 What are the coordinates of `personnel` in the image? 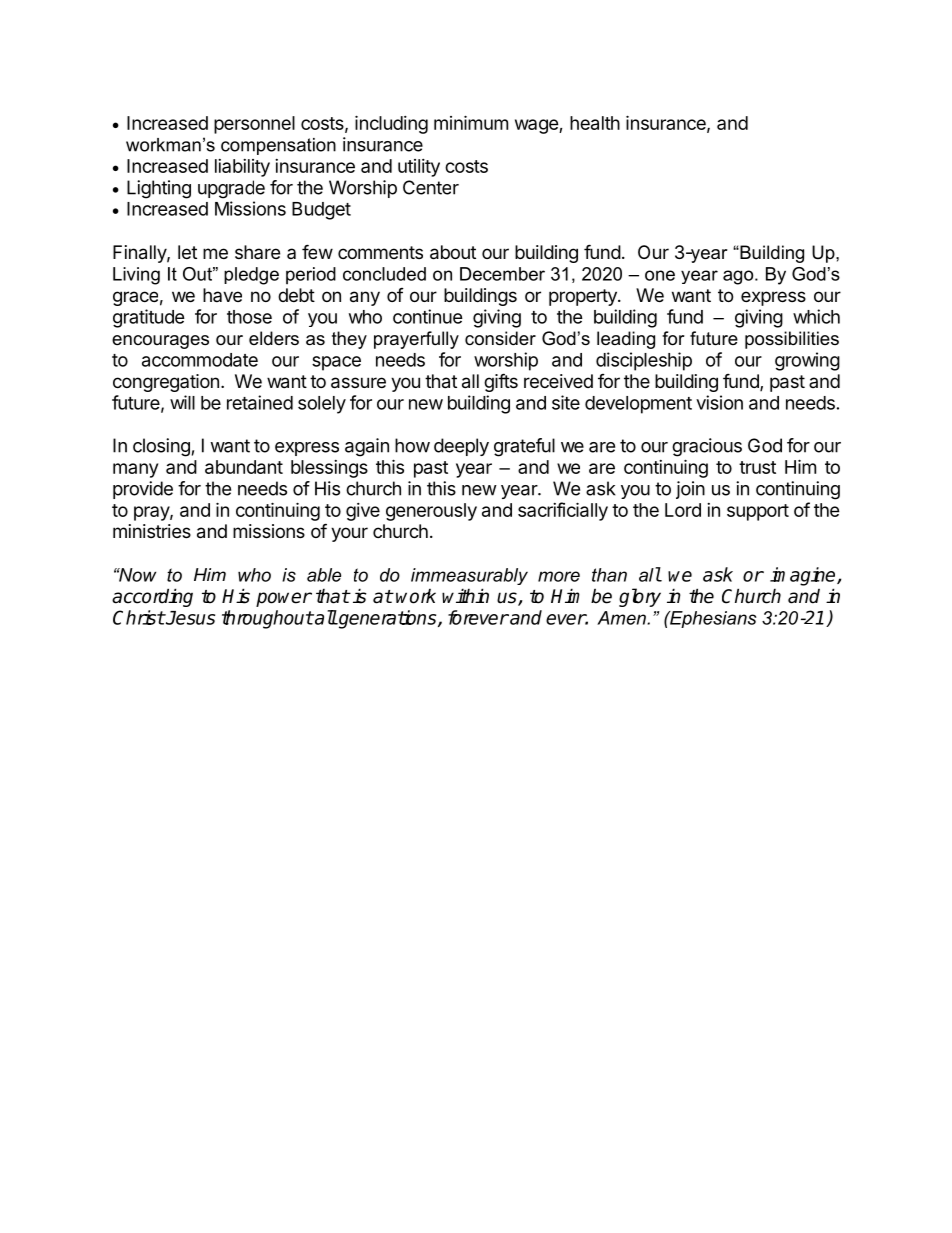 It's located at (254, 125).
